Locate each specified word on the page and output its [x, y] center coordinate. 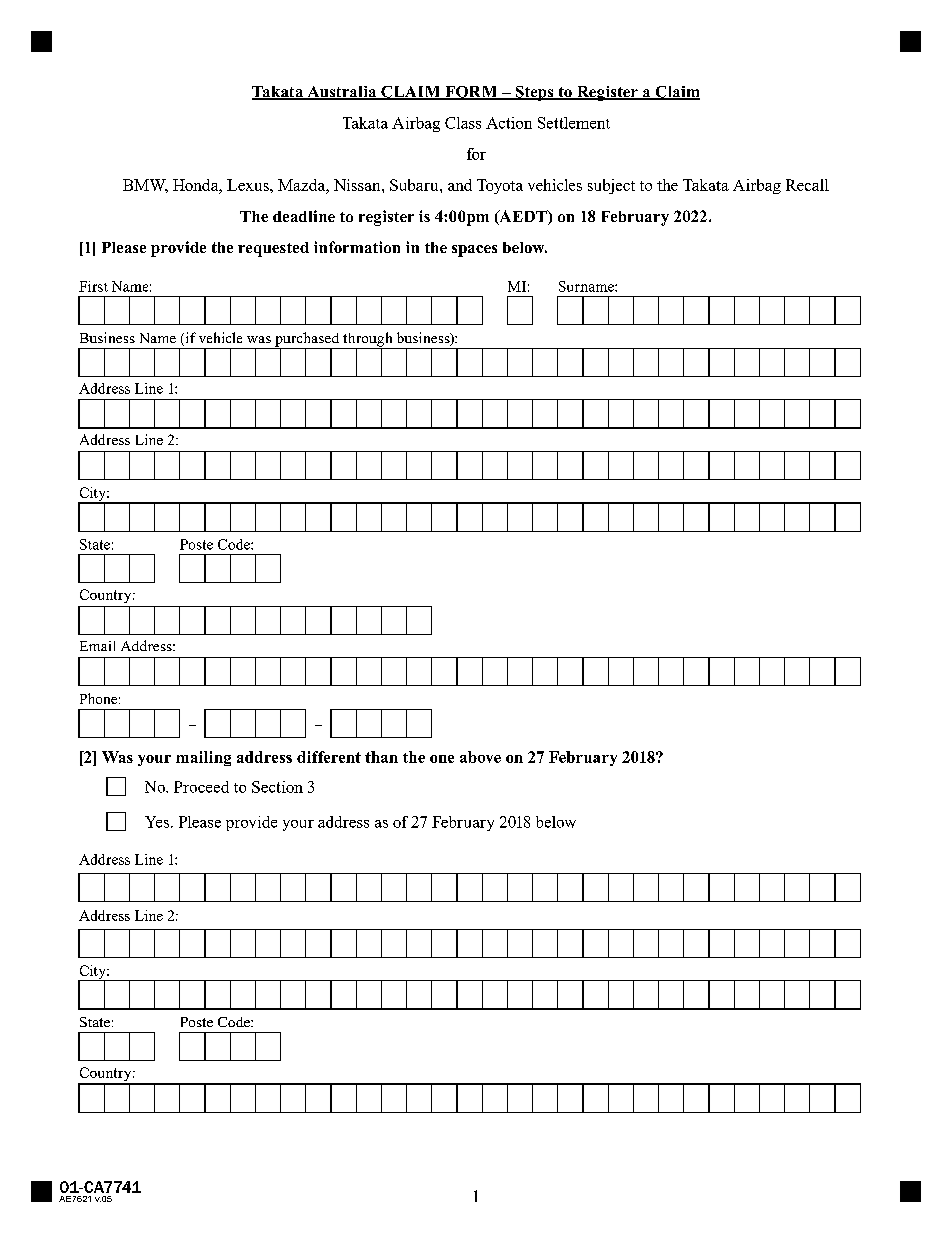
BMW [145, 186]
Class [463, 123]
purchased [307, 340]
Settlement [574, 123]
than [381, 757]
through [368, 340]
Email [97, 646]
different [329, 757]
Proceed [201, 787]
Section [277, 787]
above [480, 757]
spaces [474, 251]
